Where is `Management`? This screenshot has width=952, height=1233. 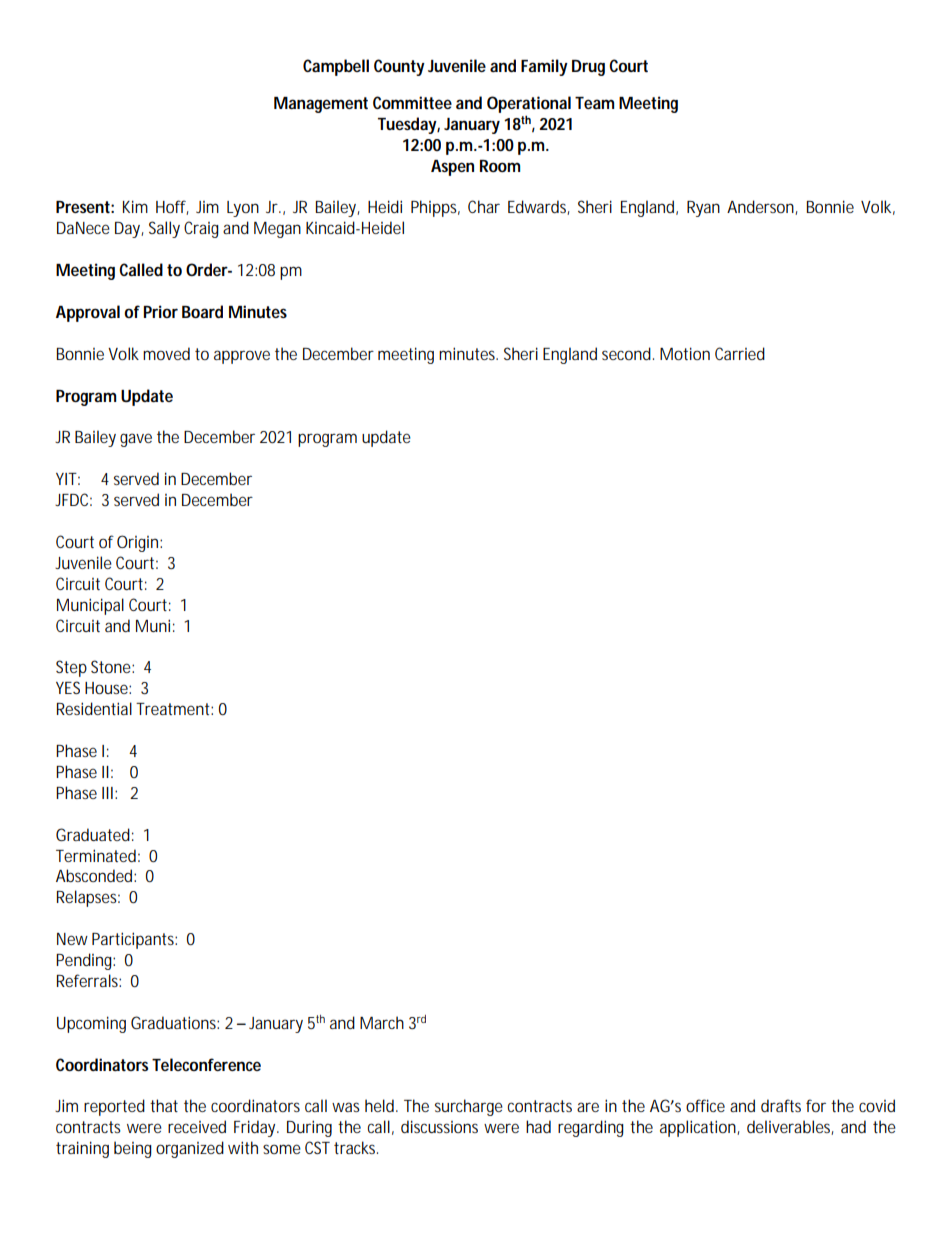
Management is located at coordinates (321, 105).
